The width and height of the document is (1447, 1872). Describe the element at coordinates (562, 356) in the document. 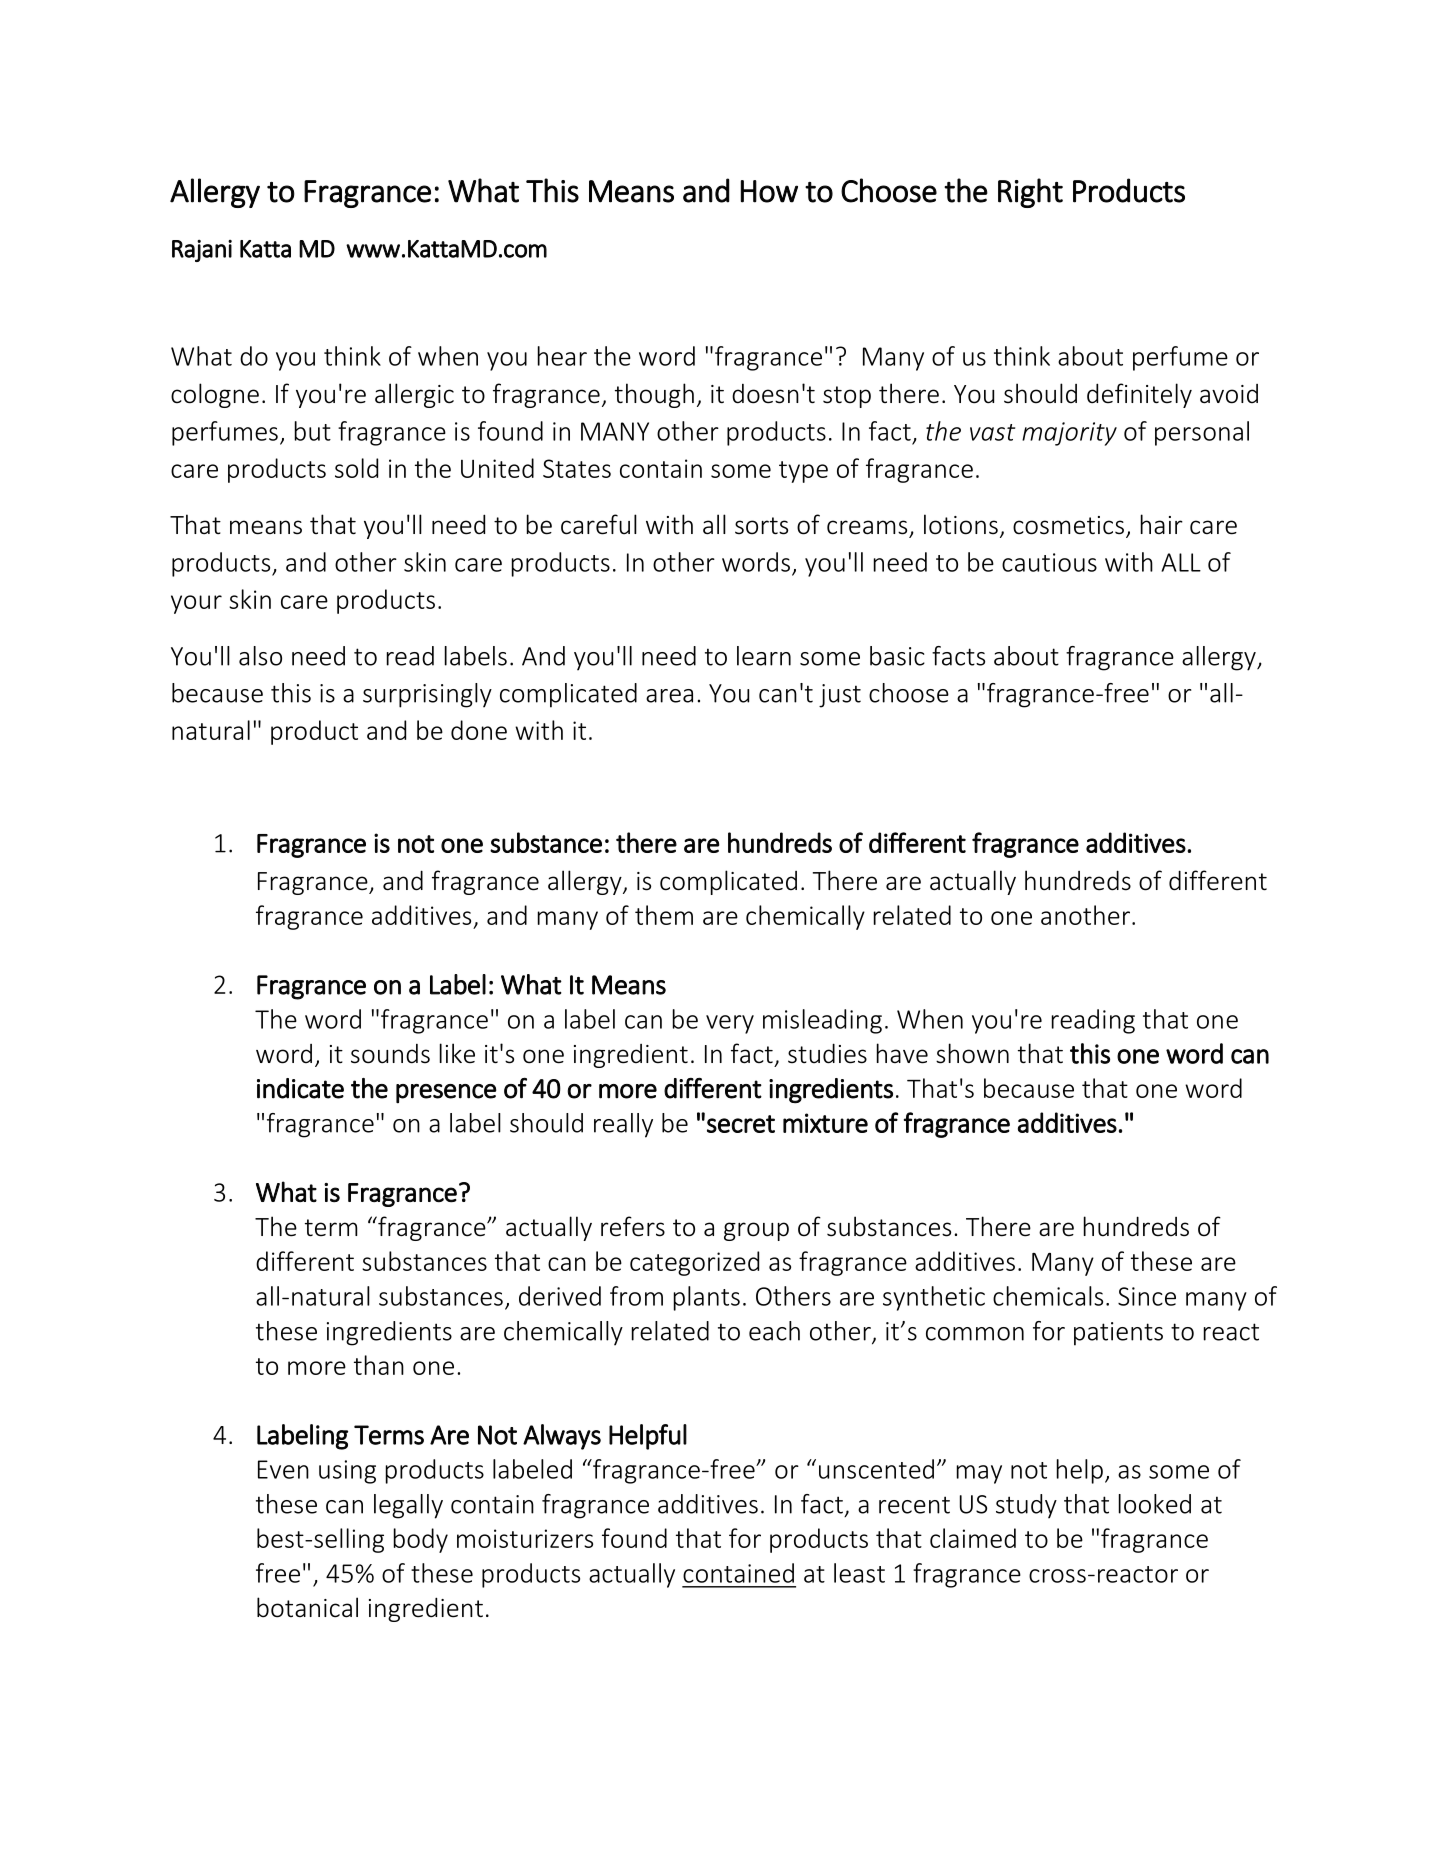

I see `hear` at that location.
